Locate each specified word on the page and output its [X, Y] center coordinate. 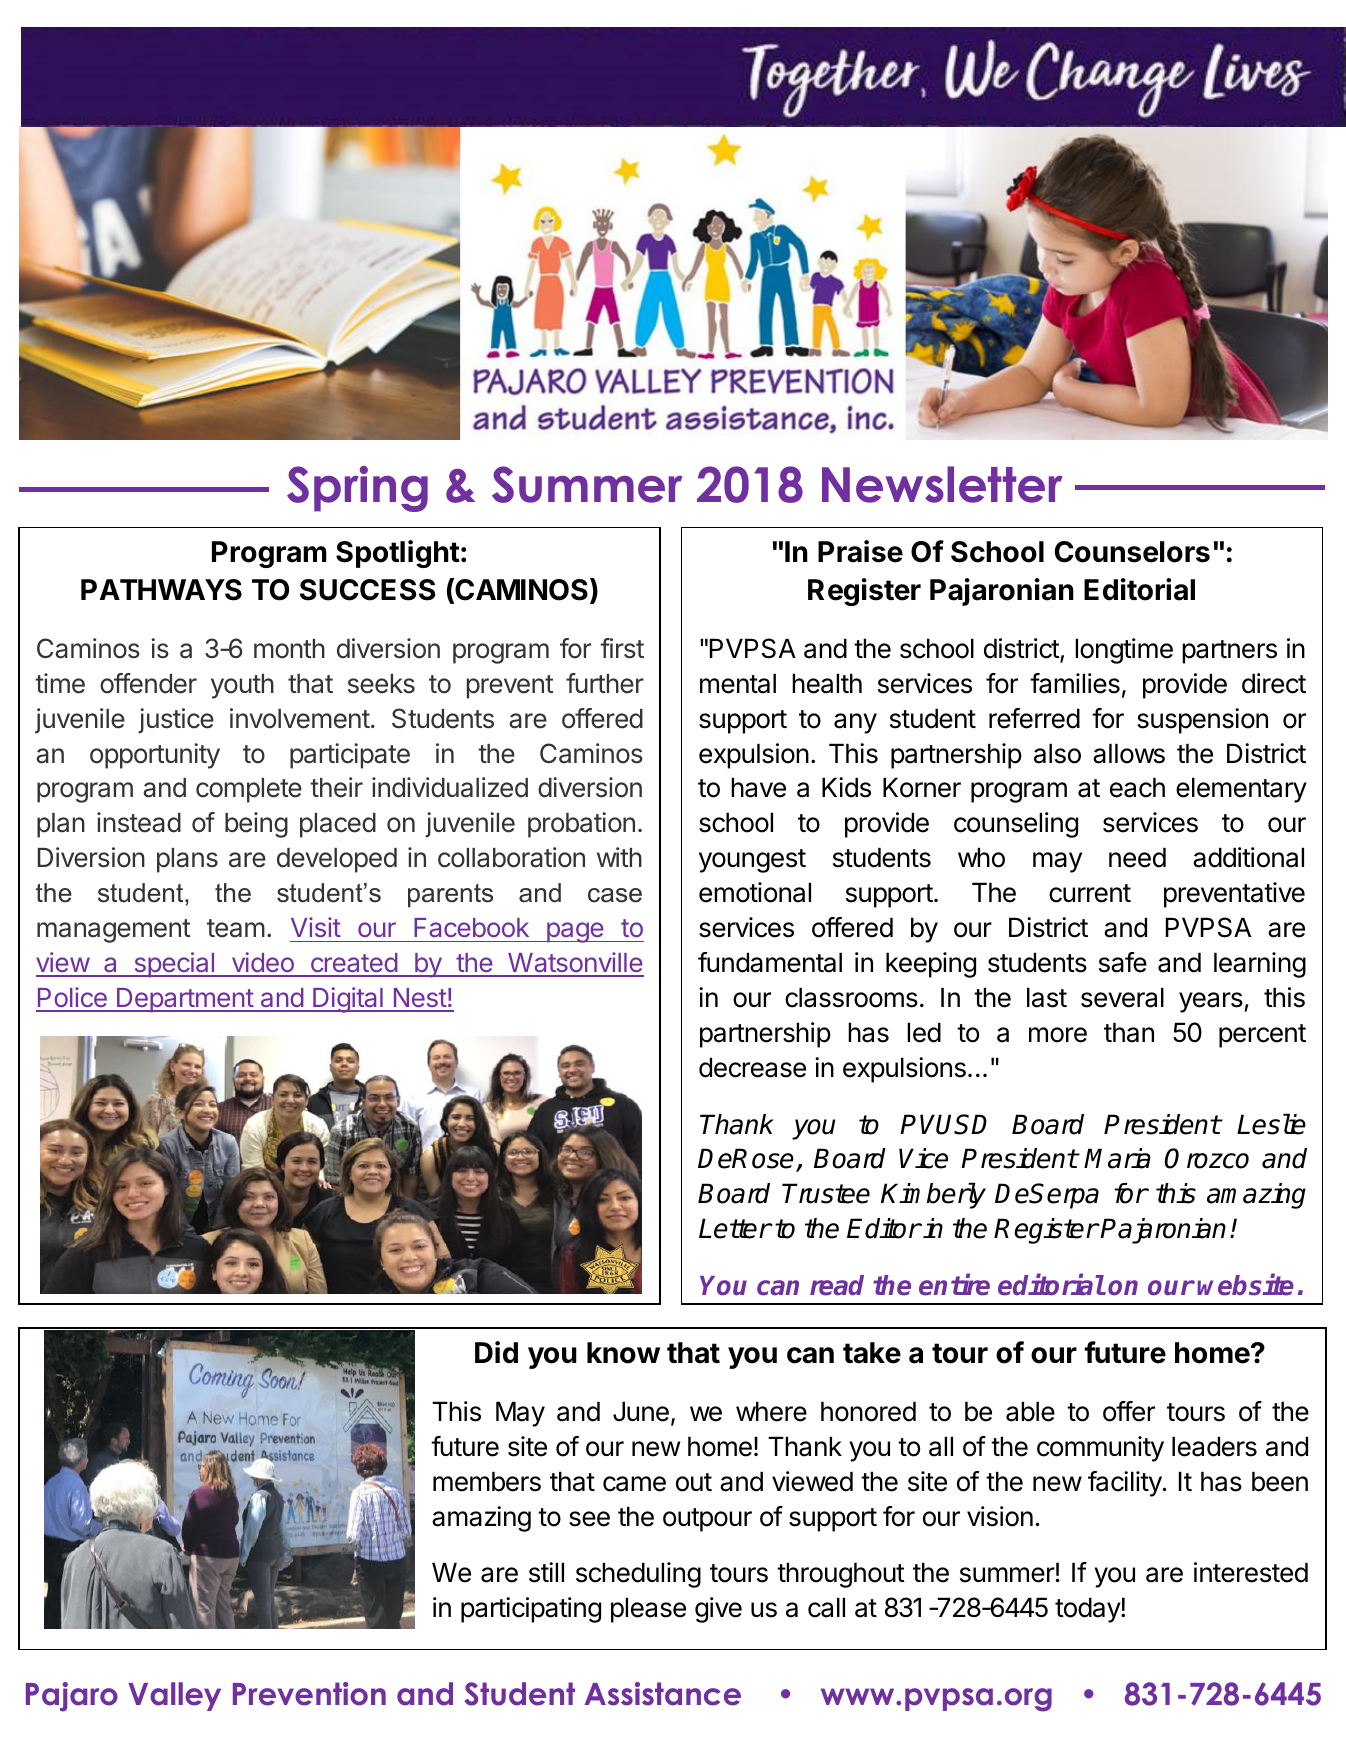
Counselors [1132, 552]
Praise [860, 551]
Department [185, 1000]
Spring [357, 489]
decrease [752, 1067]
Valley [174, 1696]
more [1058, 1035]
